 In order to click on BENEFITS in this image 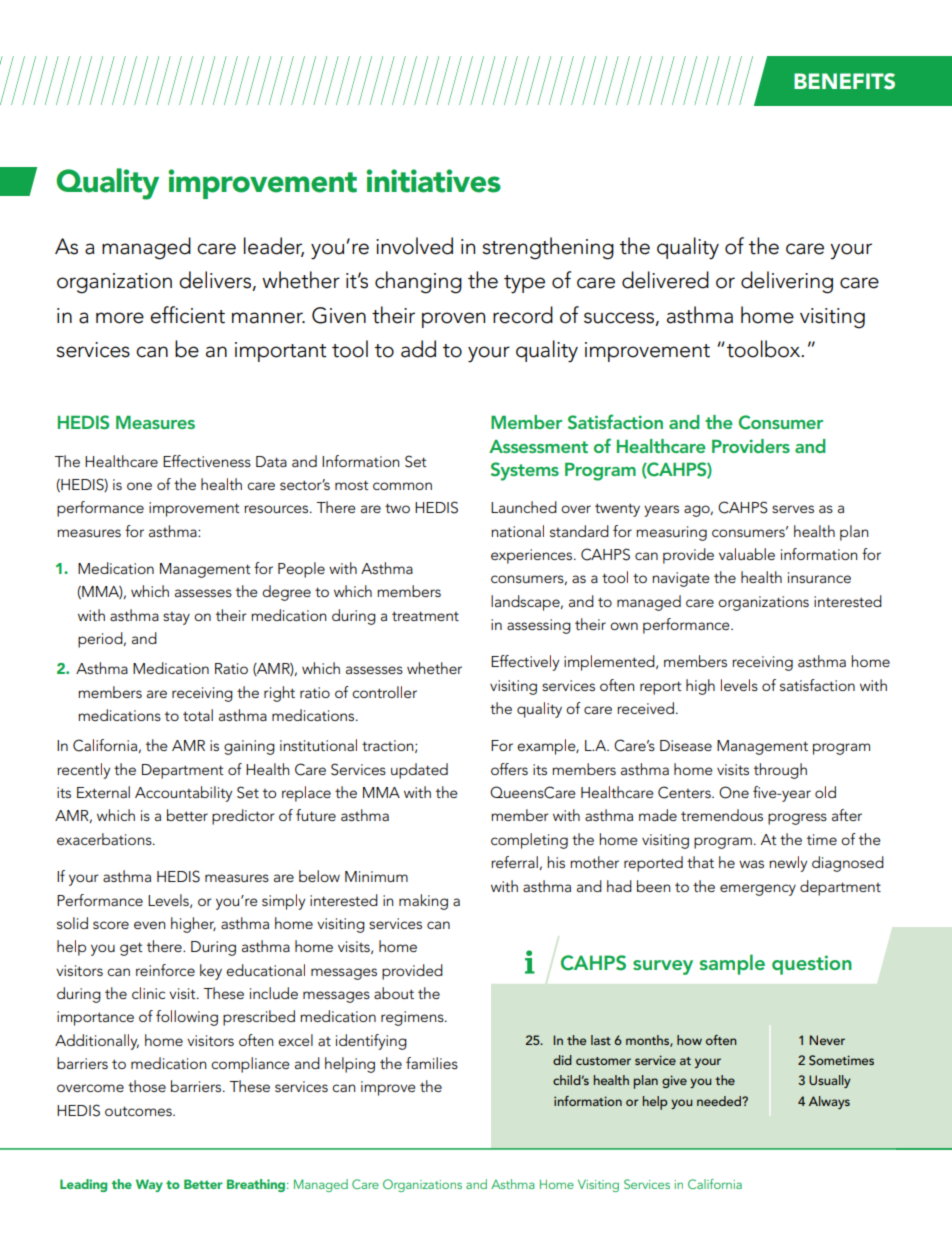, I will do `click(844, 81)`.
